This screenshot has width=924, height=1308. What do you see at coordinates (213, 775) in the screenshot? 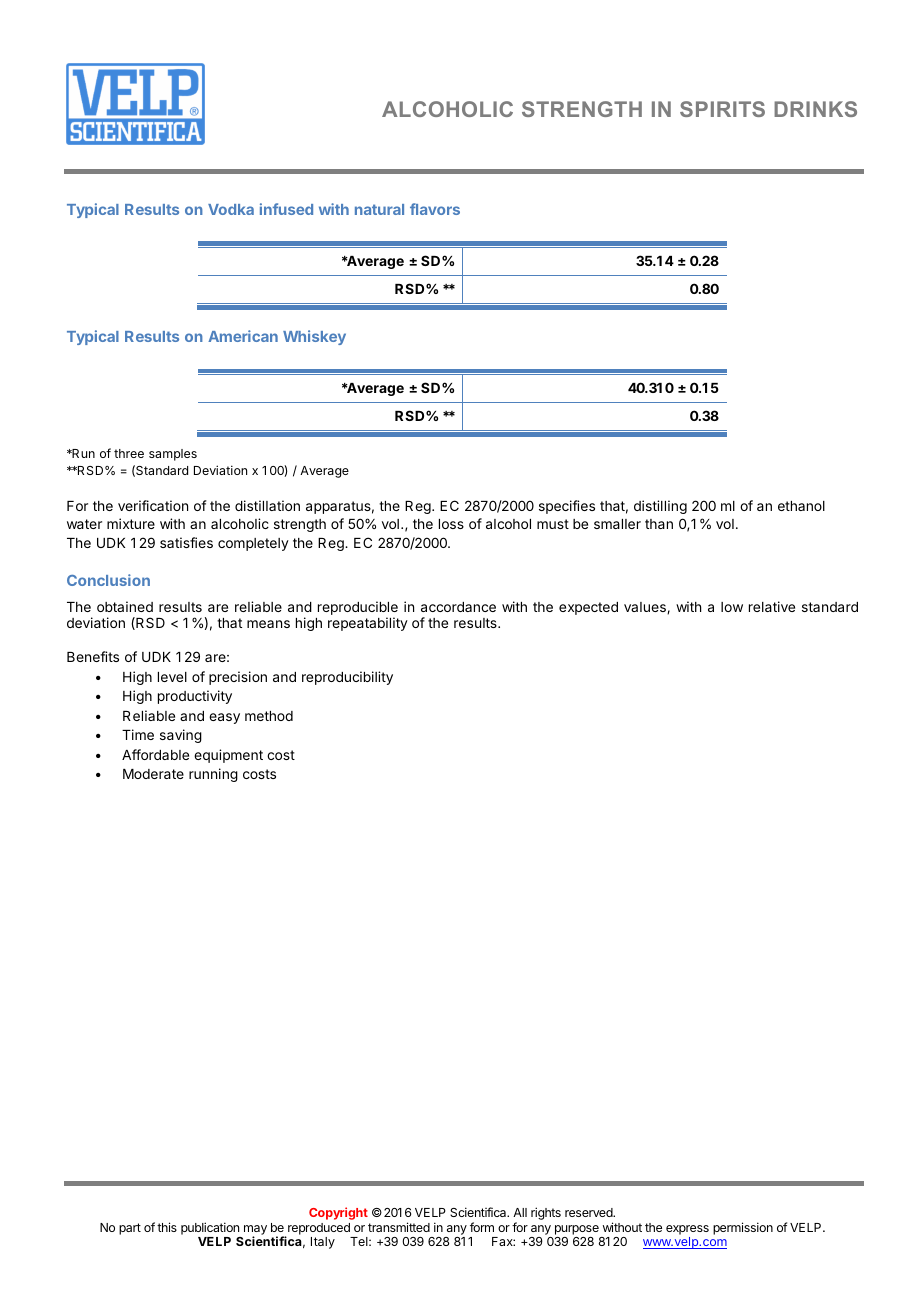
I see `running` at bounding box center [213, 775].
